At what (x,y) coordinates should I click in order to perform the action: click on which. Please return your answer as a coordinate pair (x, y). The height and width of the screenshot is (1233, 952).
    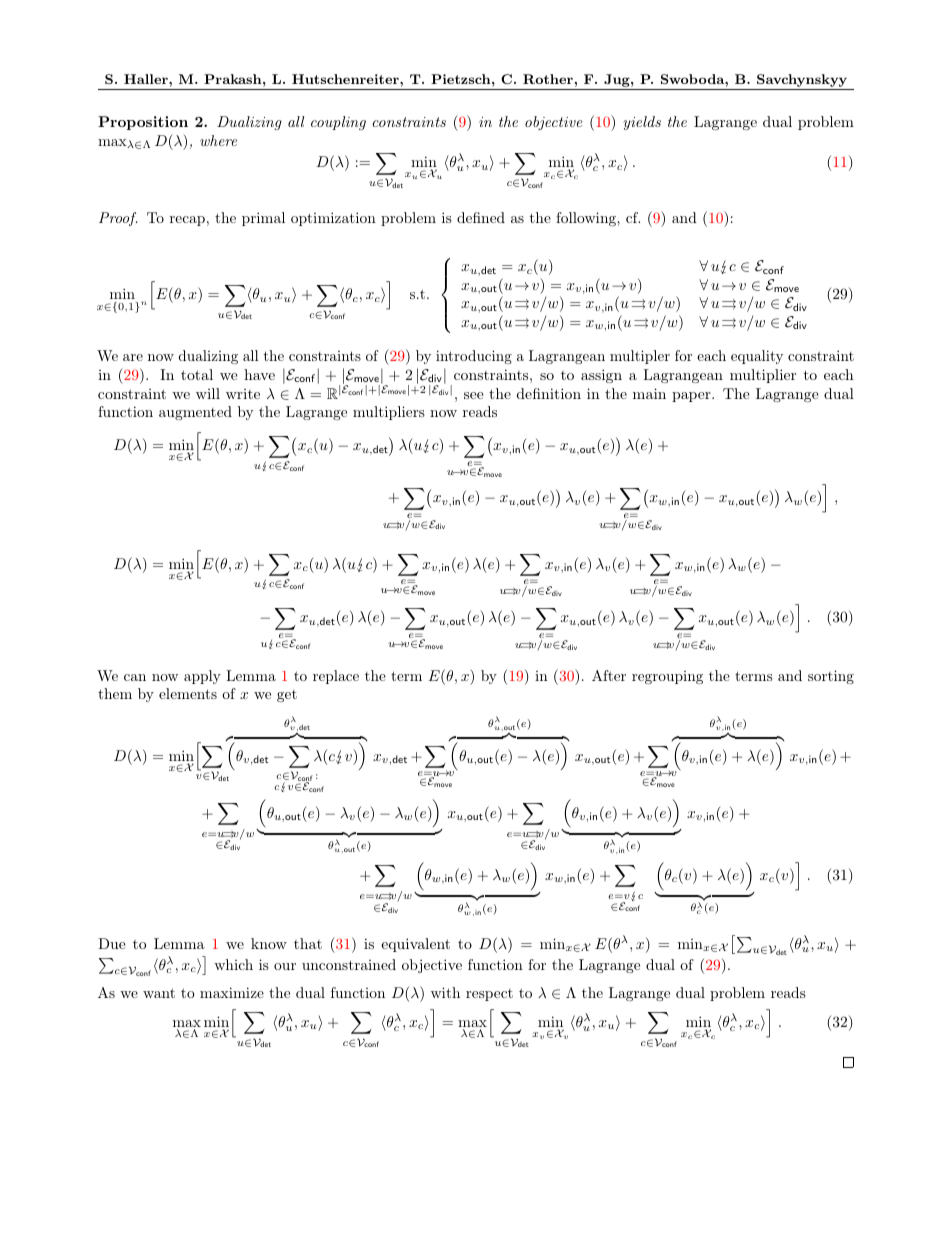
    Looking at the image, I should click on (233, 964).
